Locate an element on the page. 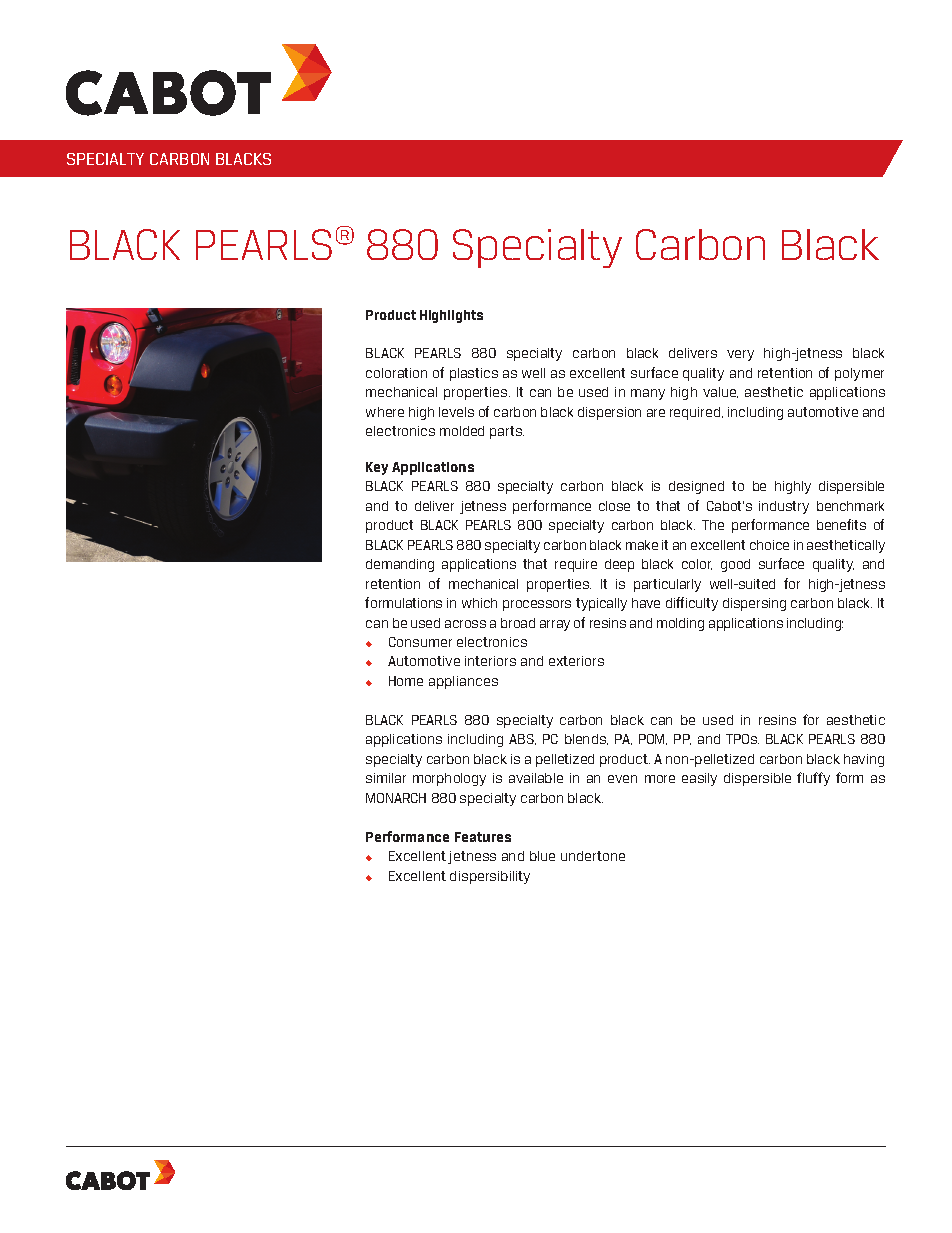 The height and width of the page is (1233, 952). dispersing is located at coordinates (754, 604).
